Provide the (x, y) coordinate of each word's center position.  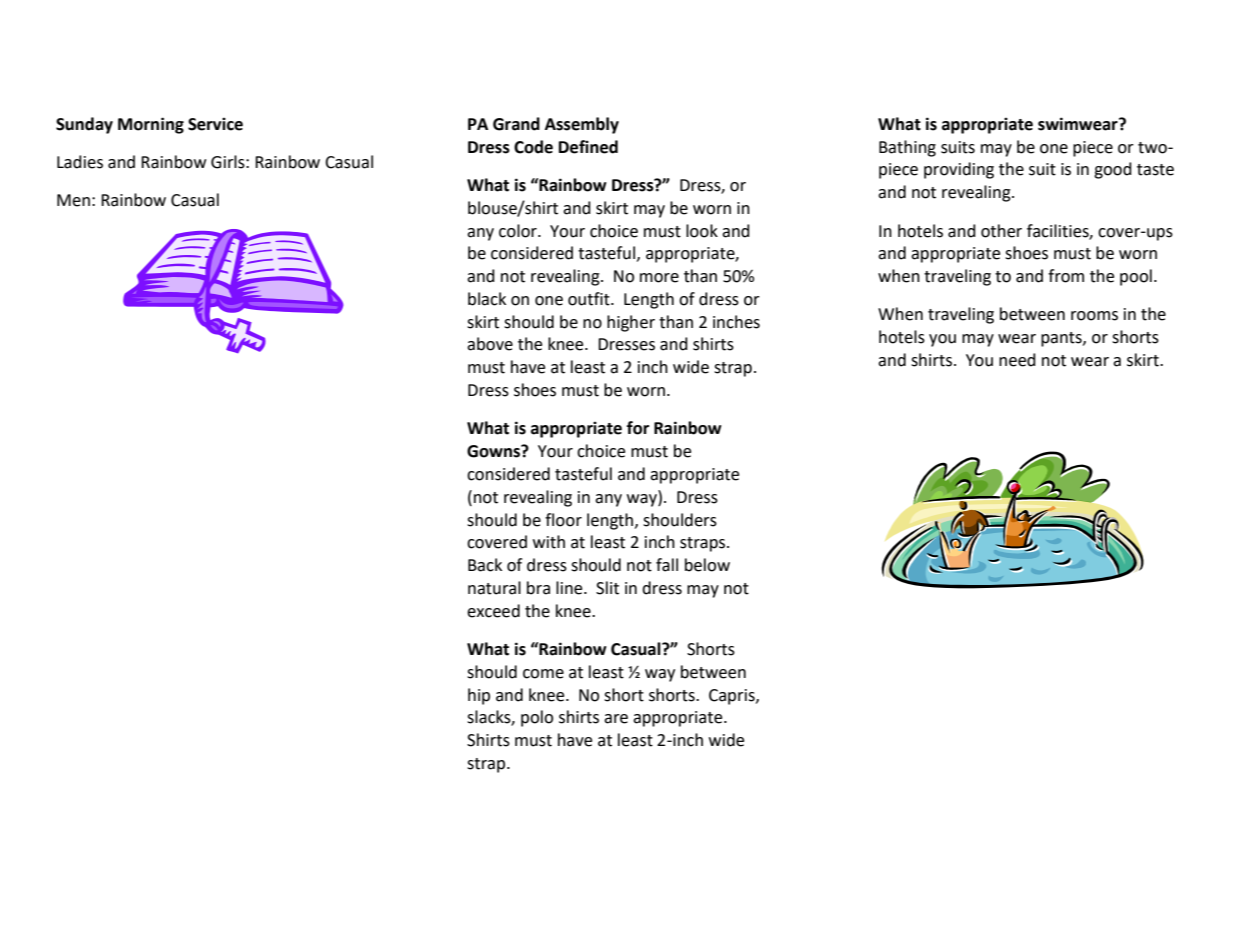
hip (479, 696)
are (616, 719)
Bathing (907, 148)
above (490, 344)
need (1017, 360)
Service (215, 124)
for (638, 428)
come (543, 674)
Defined (588, 147)
